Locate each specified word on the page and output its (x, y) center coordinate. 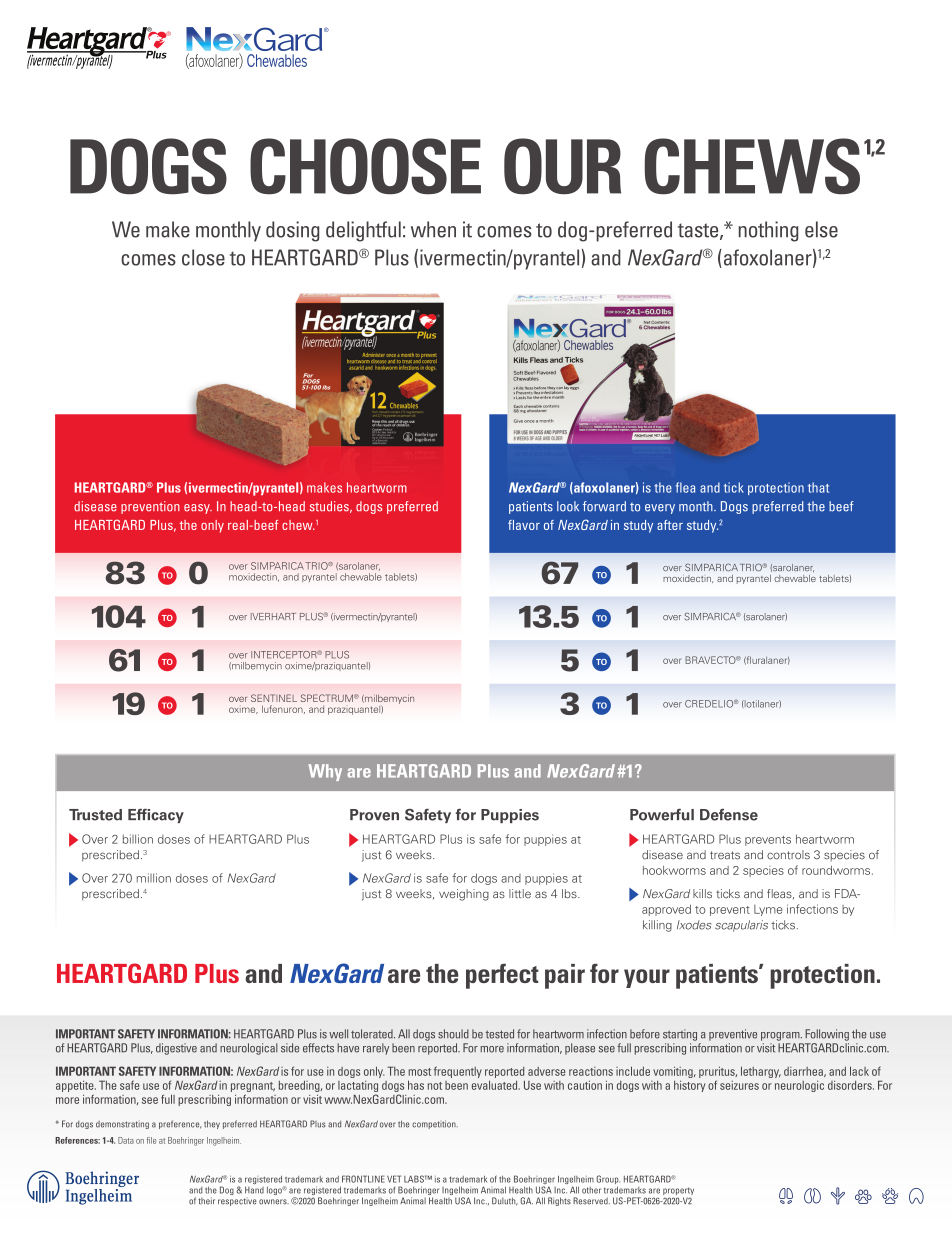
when (433, 229)
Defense (729, 815)
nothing (768, 231)
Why (325, 772)
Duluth (505, 1201)
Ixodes (694, 925)
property (678, 1192)
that (818, 487)
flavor (524, 525)
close (203, 257)
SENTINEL (274, 698)
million (154, 878)
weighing (464, 895)
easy (198, 509)
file (151, 1140)
